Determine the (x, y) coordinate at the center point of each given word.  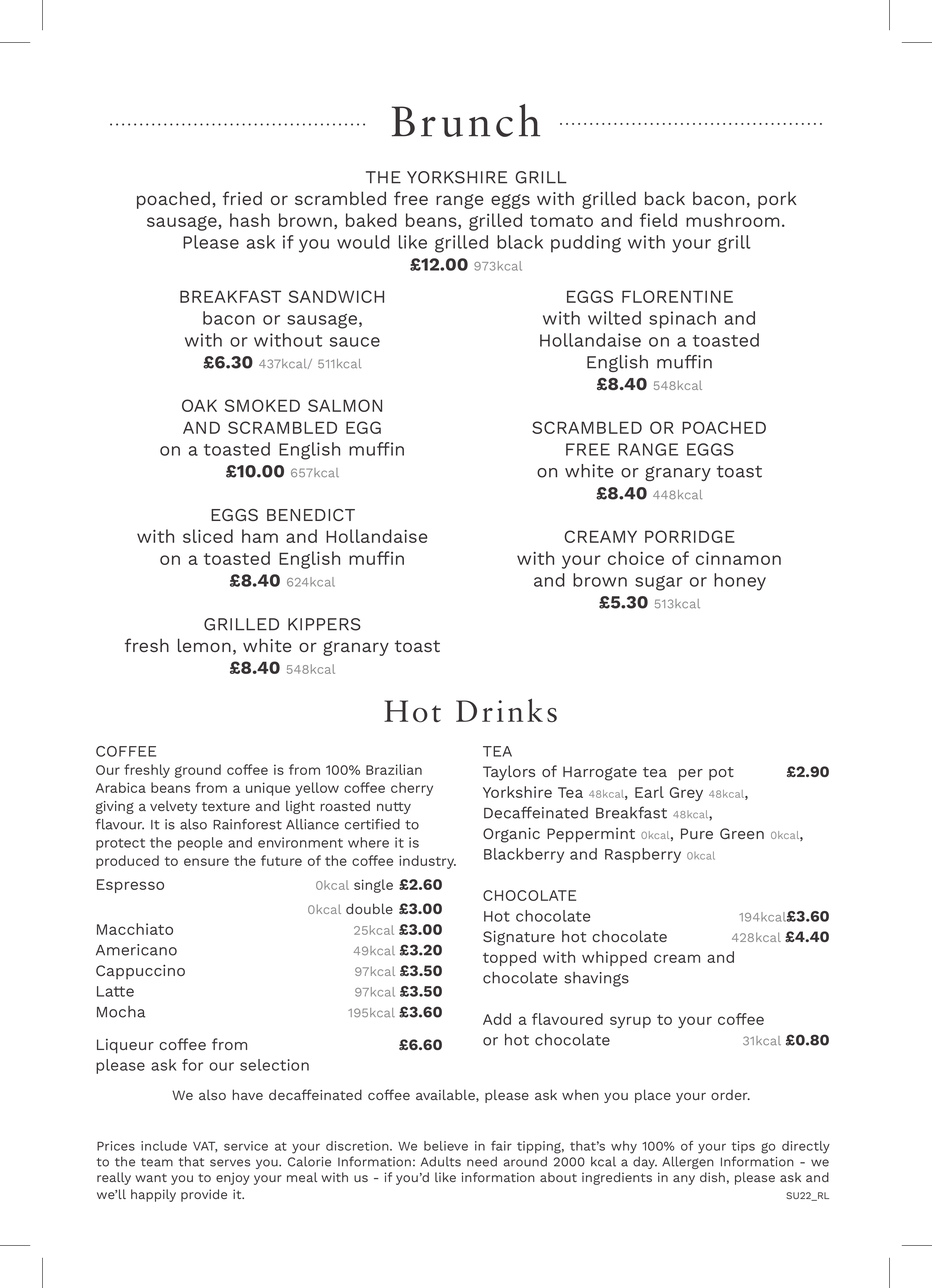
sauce (355, 342)
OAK (199, 405)
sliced (208, 536)
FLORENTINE (677, 296)
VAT (205, 1146)
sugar (659, 583)
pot (721, 774)
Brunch (466, 120)
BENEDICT (311, 515)
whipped (614, 958)
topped (509, 958)
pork (777, 200)
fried (242, 198)
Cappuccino (140, 972)
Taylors (509, 773)
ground (198, 771)
